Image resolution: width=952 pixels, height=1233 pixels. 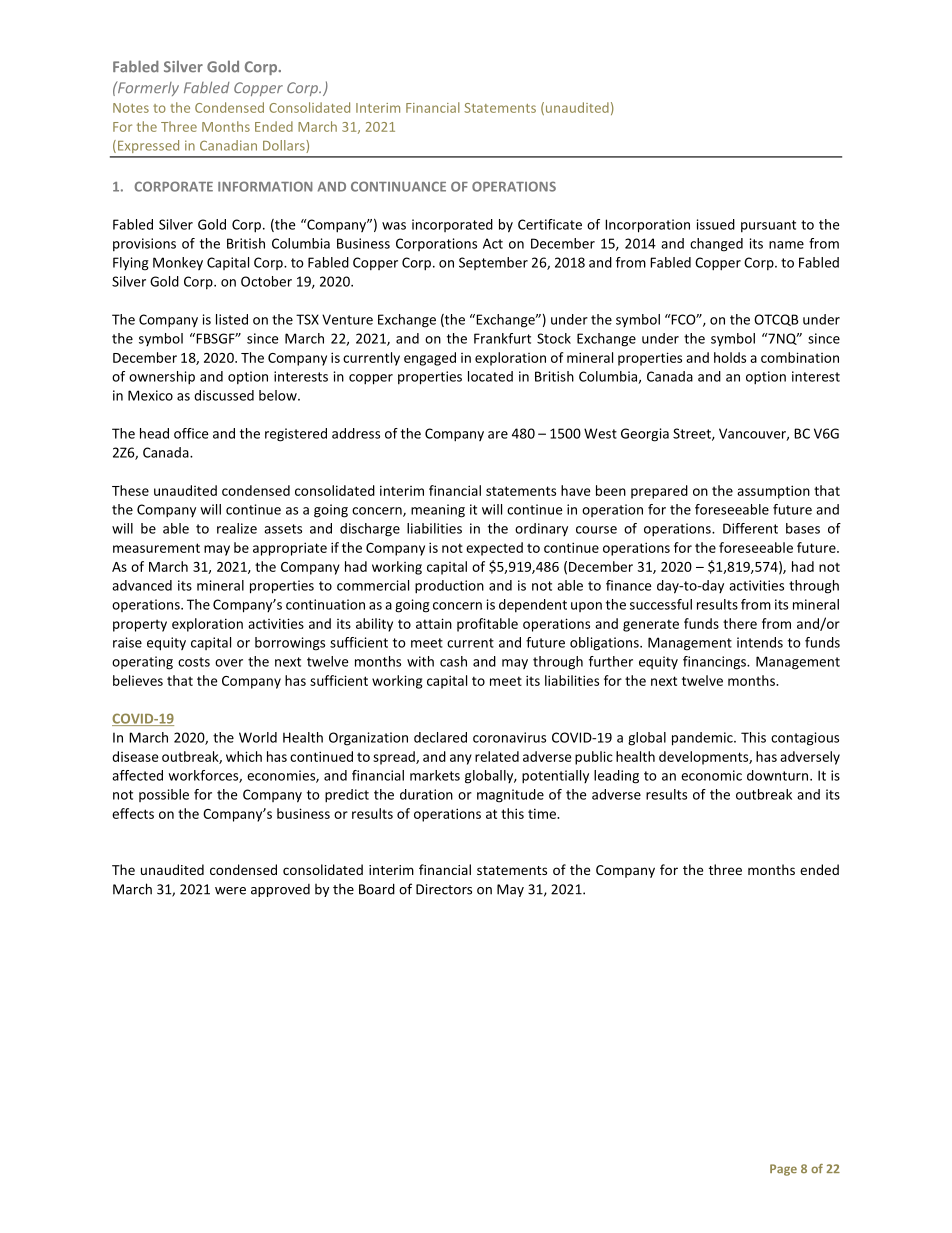 What do you see at coordinates (783, 1170) in the screenshot?
I see `Page` at bounding box center [783, 1170].
